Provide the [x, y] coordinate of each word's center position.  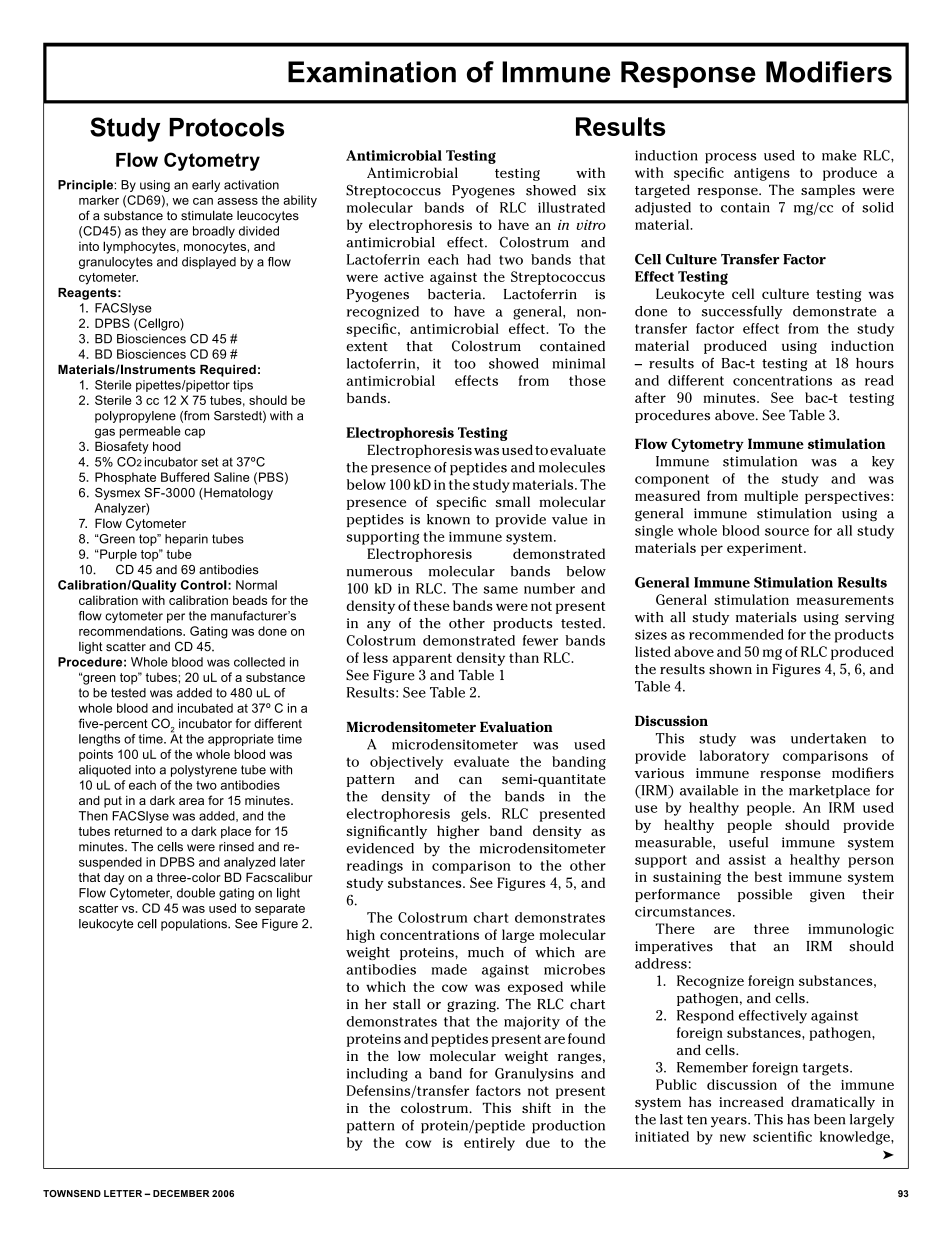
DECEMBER [181, 1193]
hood [167, 446]
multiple [771, 497]
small [512, 501]
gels [475, 815]
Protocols [226, 127]
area [191, 801]
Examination [372, 72]
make [839, 155]
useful [748, 842]
